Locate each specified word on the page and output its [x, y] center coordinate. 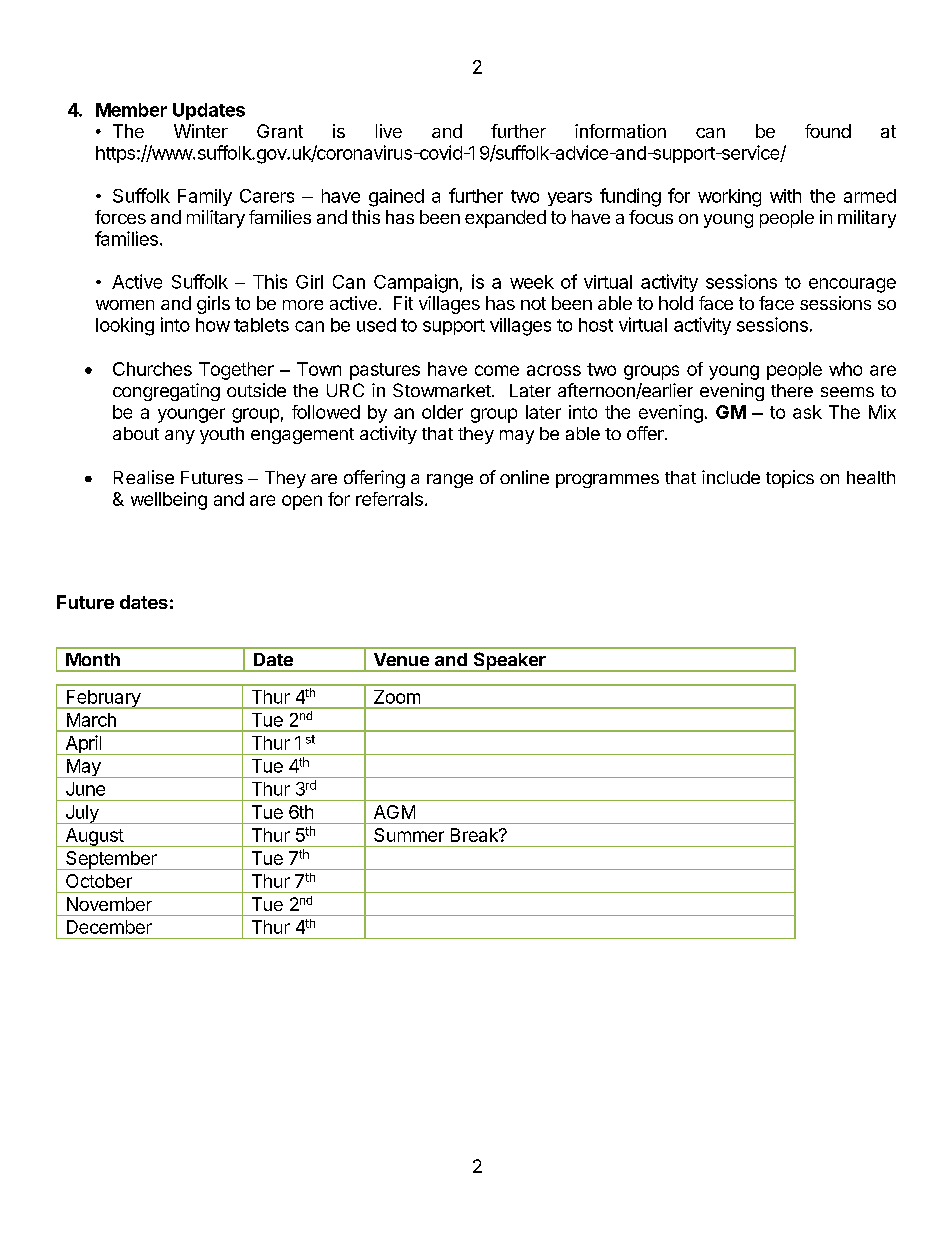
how [213, 325]
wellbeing [169, 501]
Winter [201, 131]
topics [790, 479]
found [828, 131]
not [533, 303]
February [103, 699]
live [389, 131]
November [109, 904]
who [845, 369]
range [450, 481]
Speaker [509, 662]
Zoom [397, 697]
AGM [394, 812]
